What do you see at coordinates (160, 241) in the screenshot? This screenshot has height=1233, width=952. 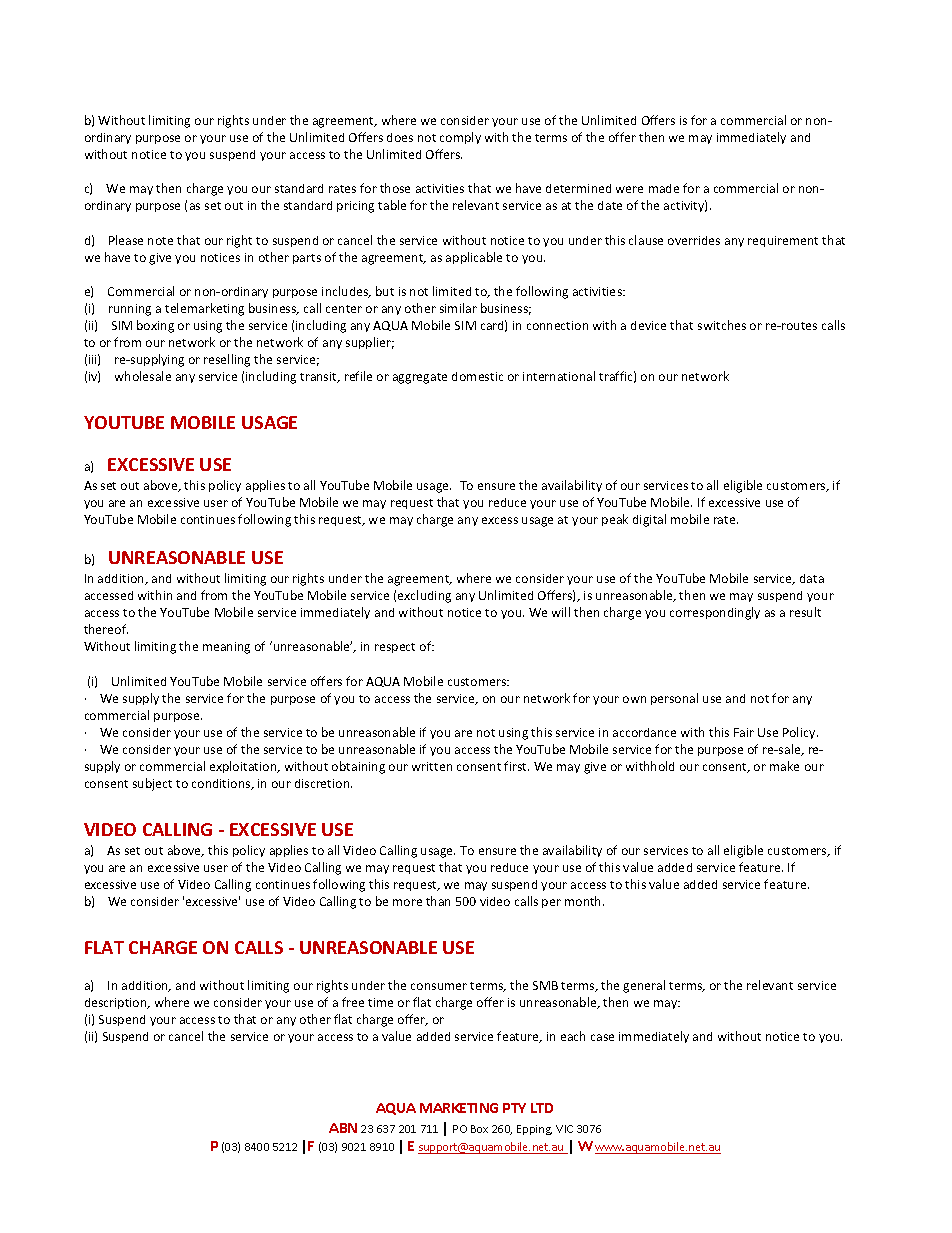 I see `note` at bounding box center [160, 241].
